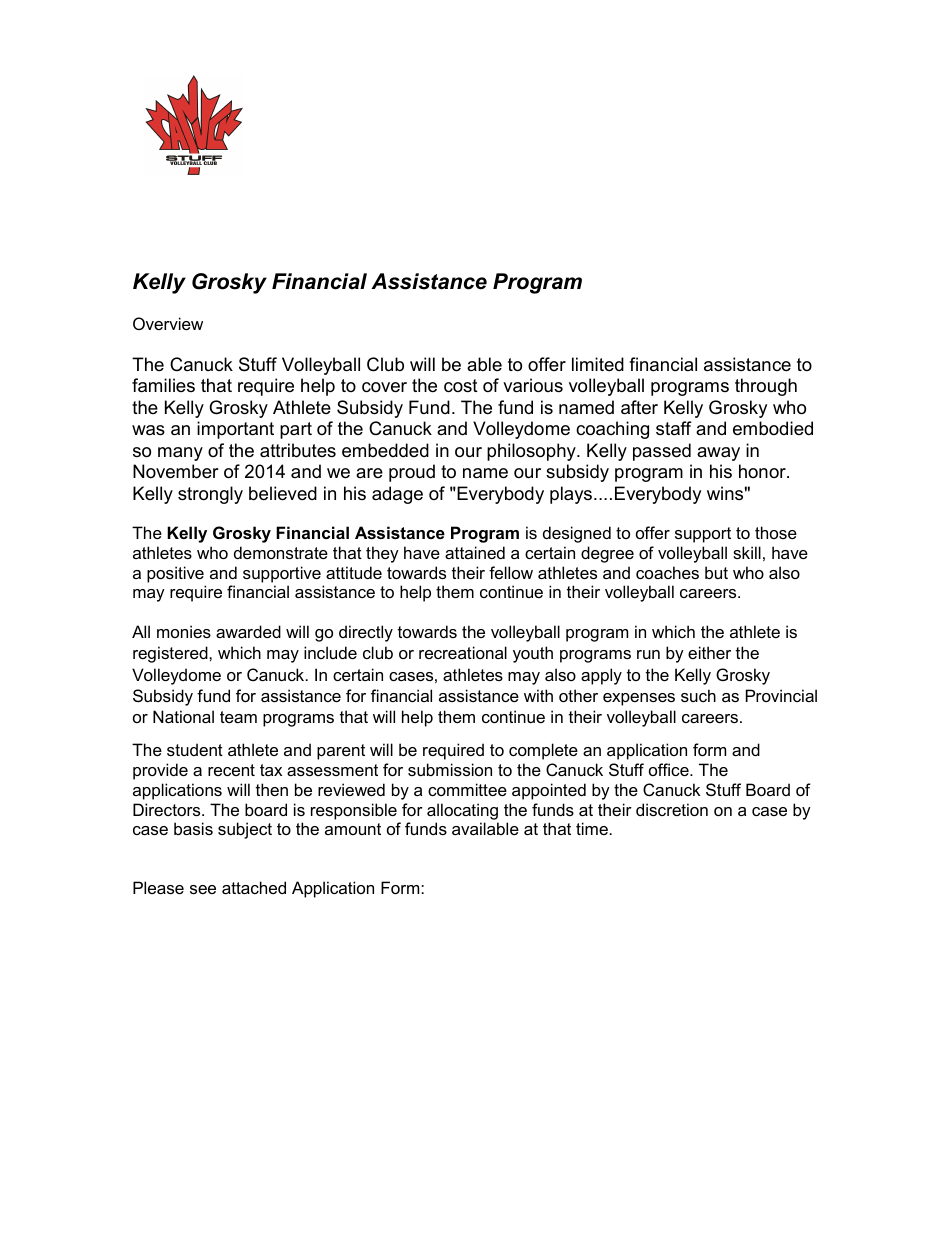  I want to click on cost, so click(461, 386).
